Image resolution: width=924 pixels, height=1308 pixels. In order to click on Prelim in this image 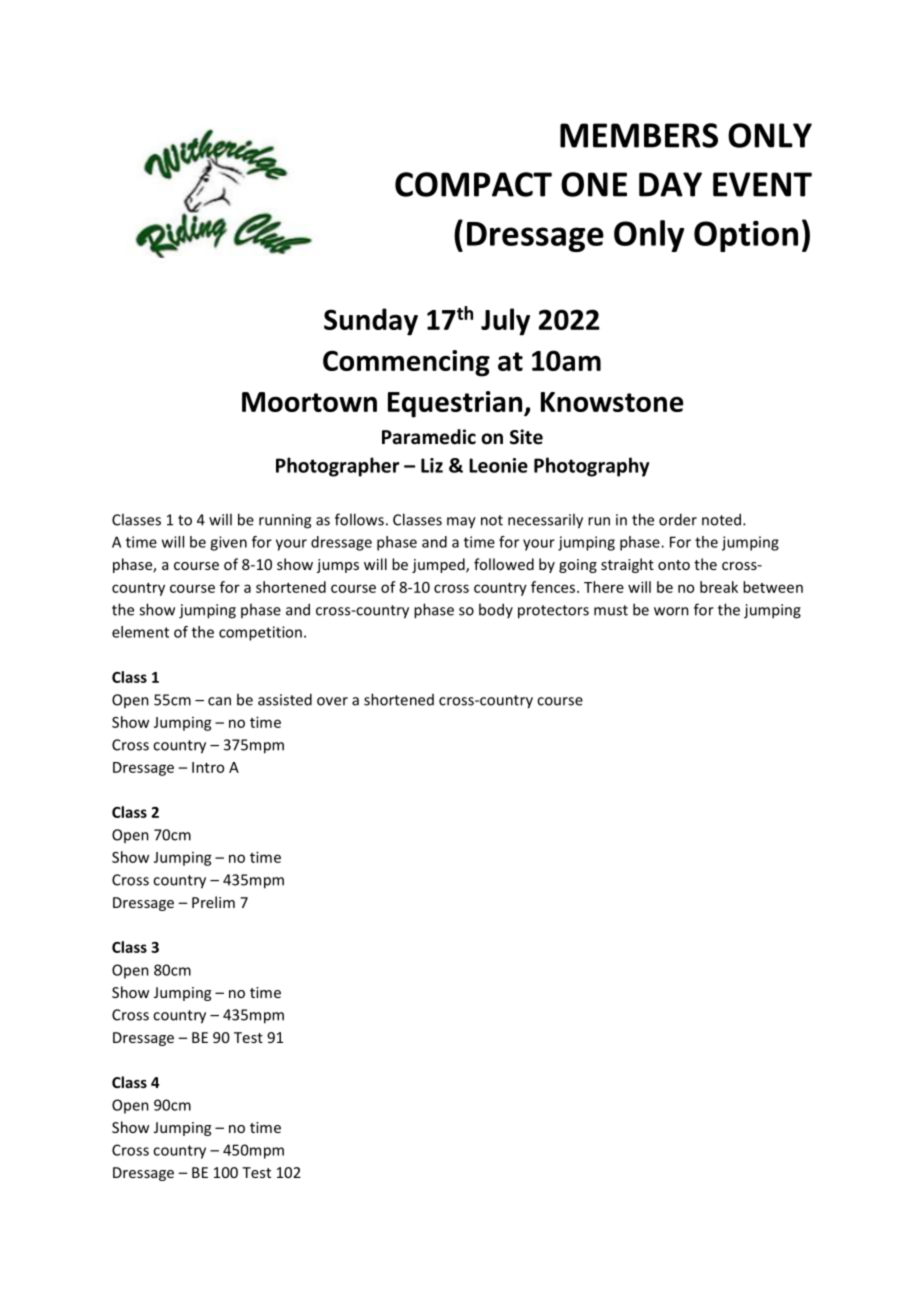, I will do `click(213, 902)`.
